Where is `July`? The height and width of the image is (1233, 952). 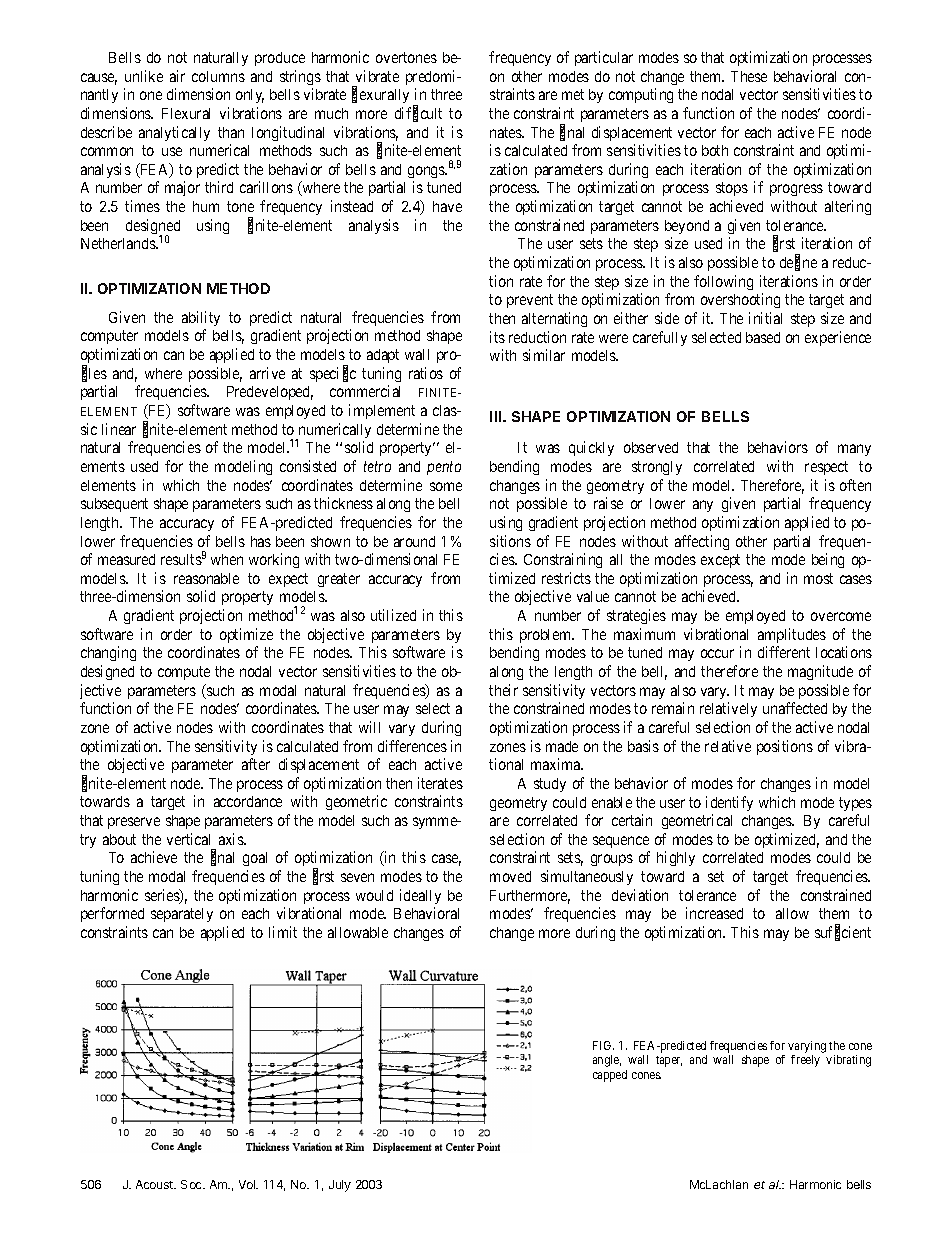 July is located at coordinates (340, 1186).
